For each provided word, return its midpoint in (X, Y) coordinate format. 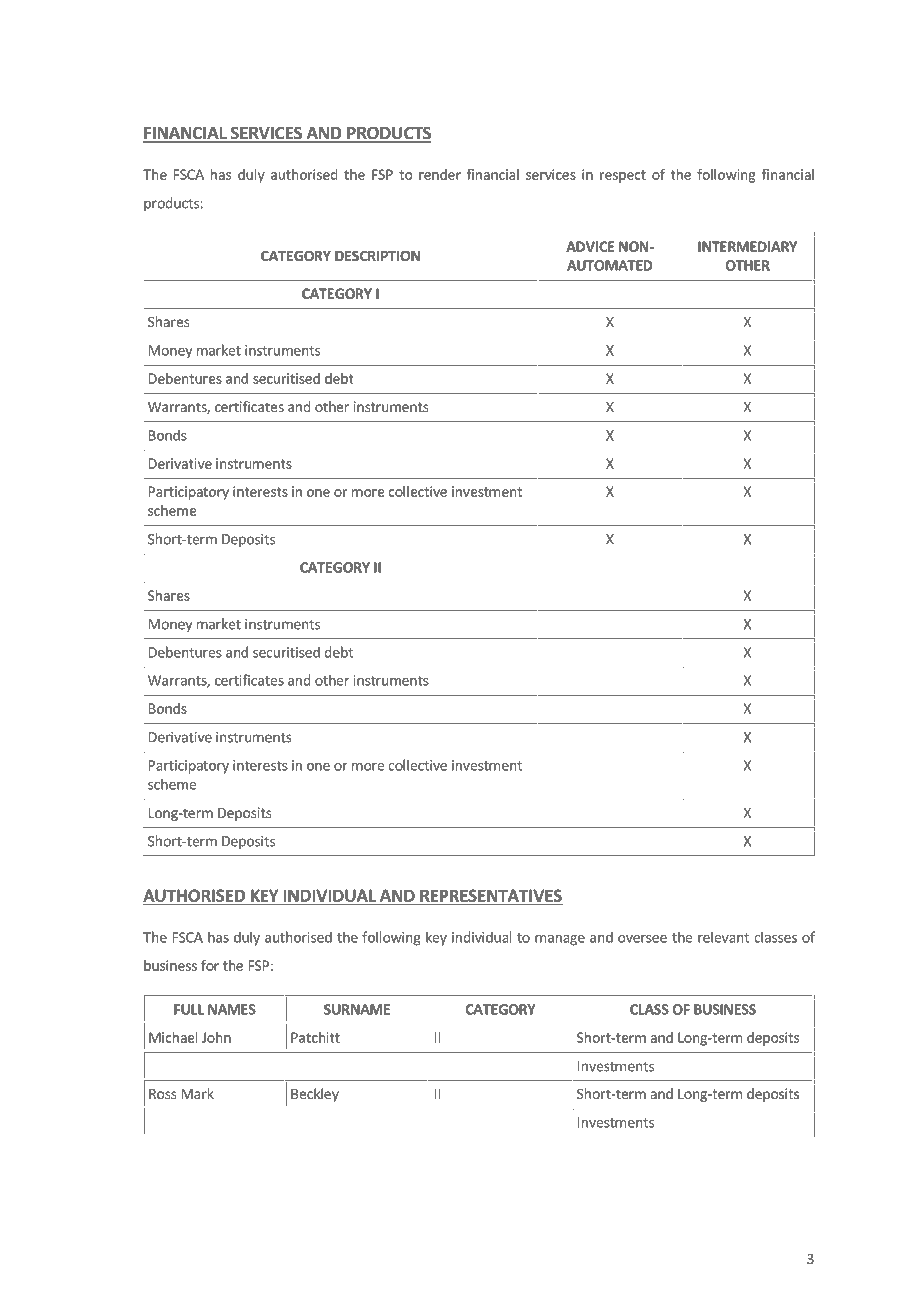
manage (560, 940)
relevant (723, 937)
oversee (642, 939)
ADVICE (590, 246)
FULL (189, 1009)
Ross (163, 1094)
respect (623, 176)
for (210, 965)
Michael (173, 1037)
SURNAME (357, 1009)
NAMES (232, 1009)
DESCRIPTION (377, 255)
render (440, 174)
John (216, 1037)
